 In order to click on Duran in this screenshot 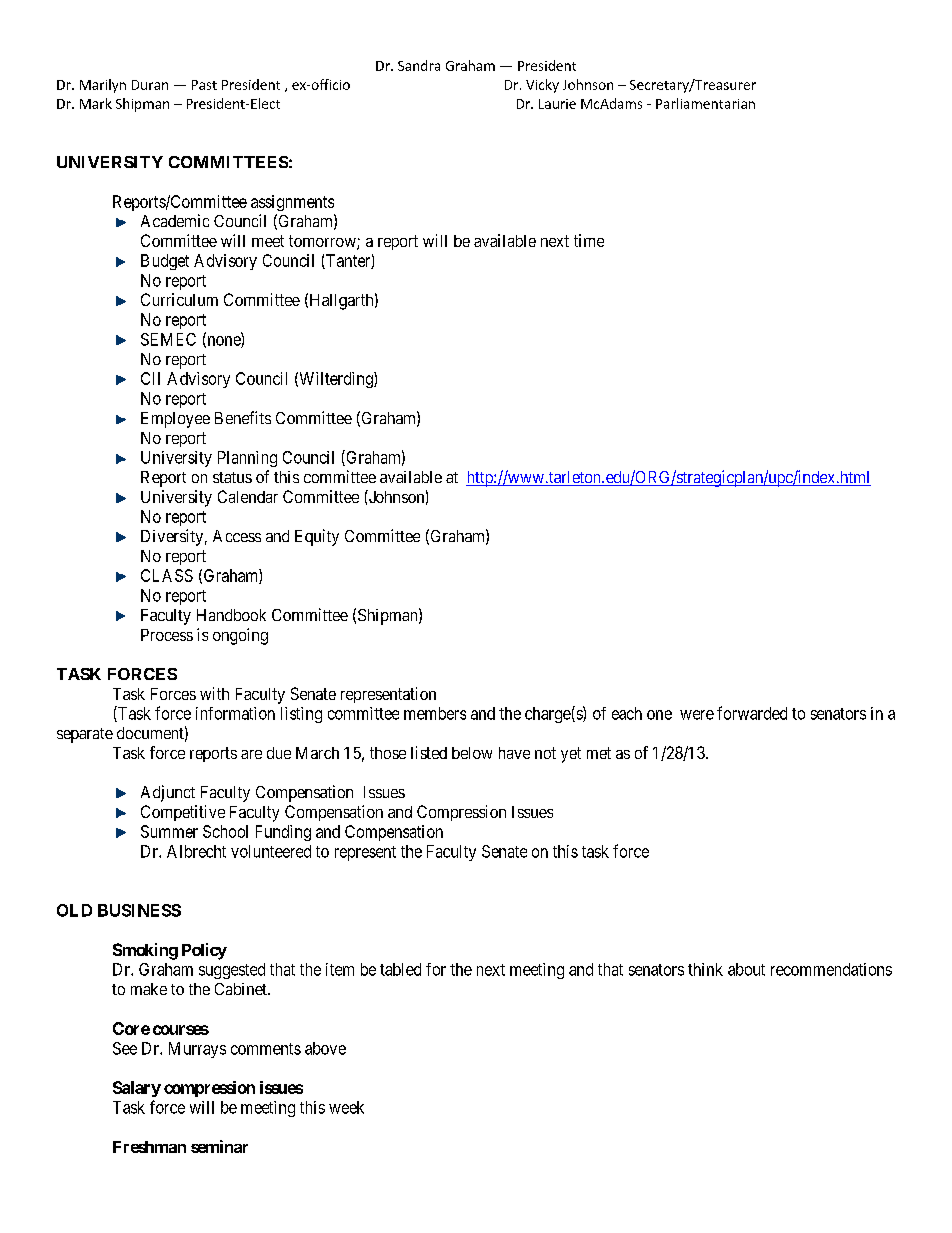, I will do `click(150, 85)`.
